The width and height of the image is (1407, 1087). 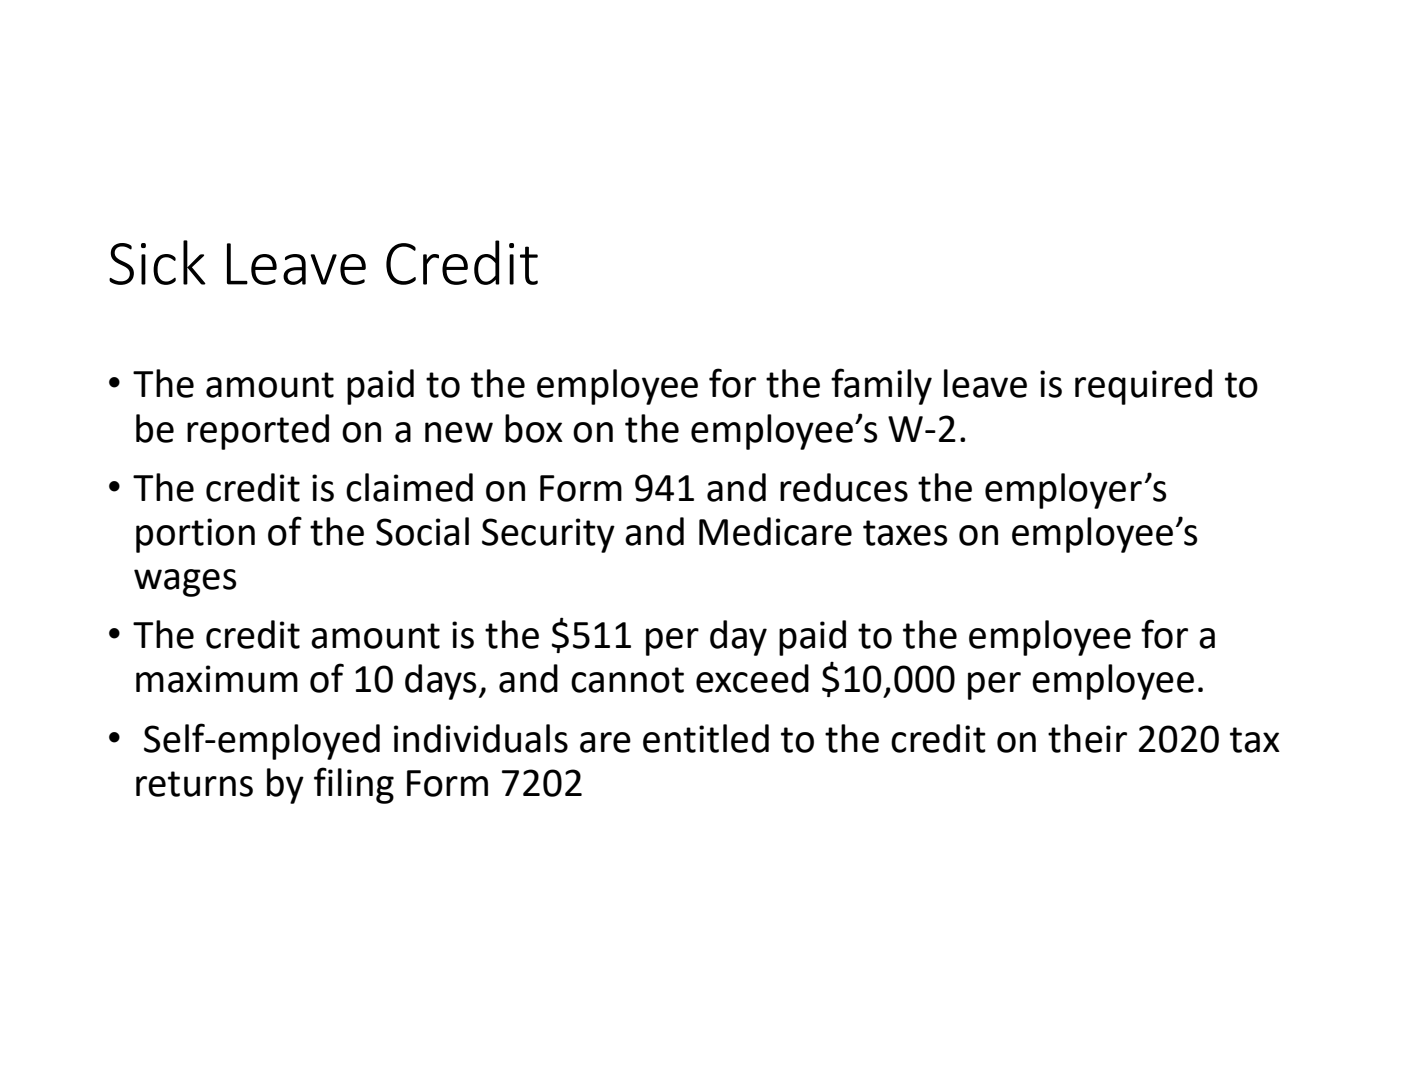 What do you see at coordinates (881, 386) in the image?
I see `family` at bounding box center [881, 386].
